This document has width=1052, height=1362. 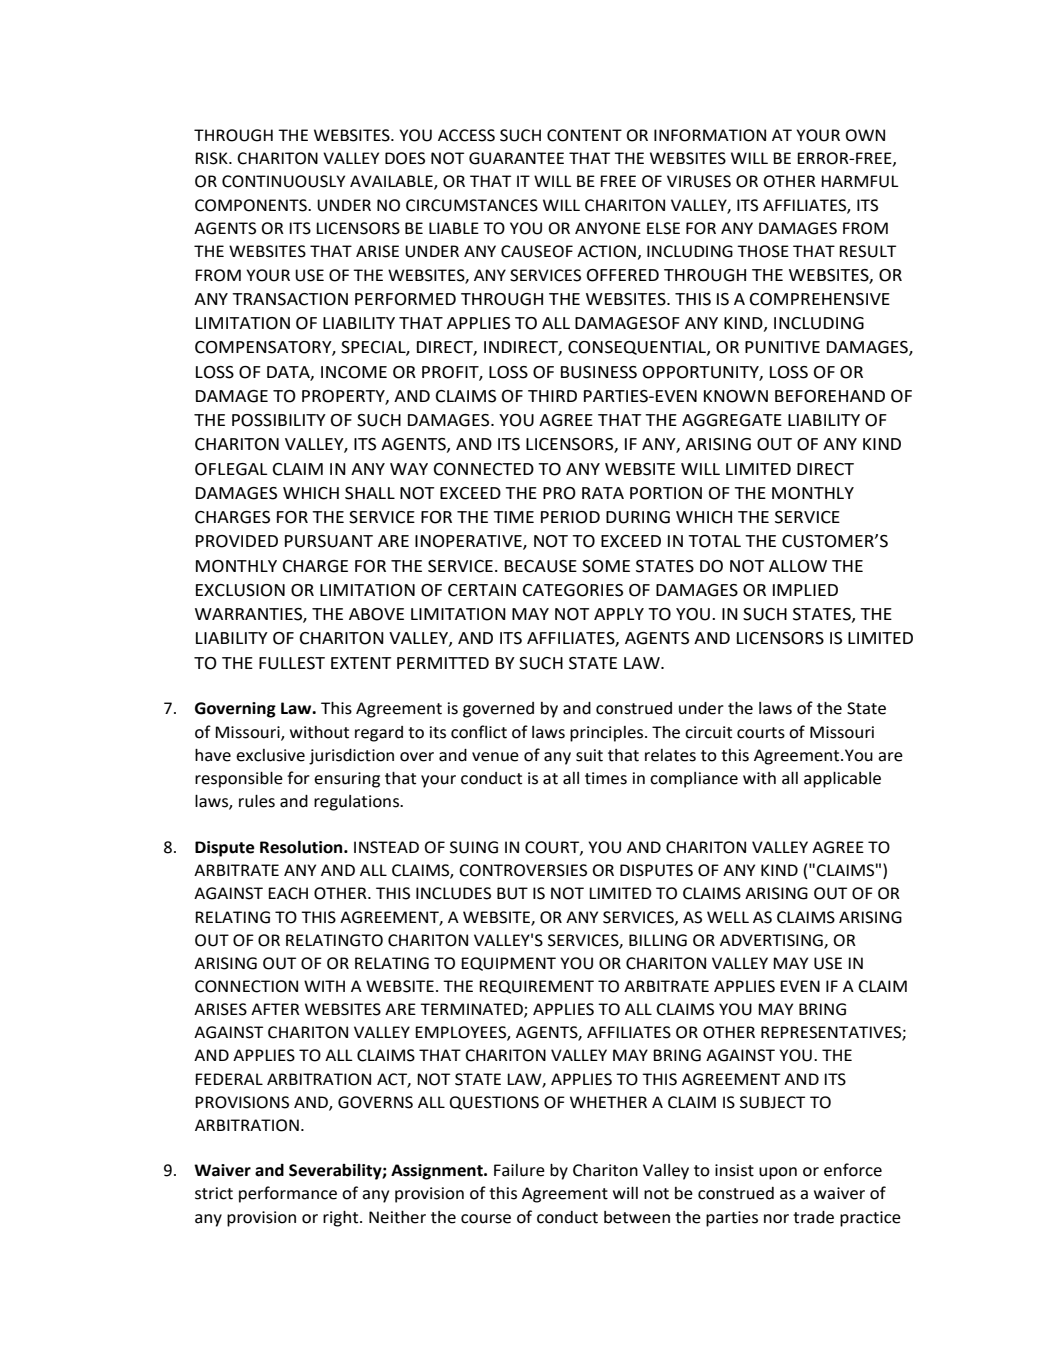 What do you see at coordinates (292, 663) in the document?
I see `FULLEST` at bounding box center [292, 663].
